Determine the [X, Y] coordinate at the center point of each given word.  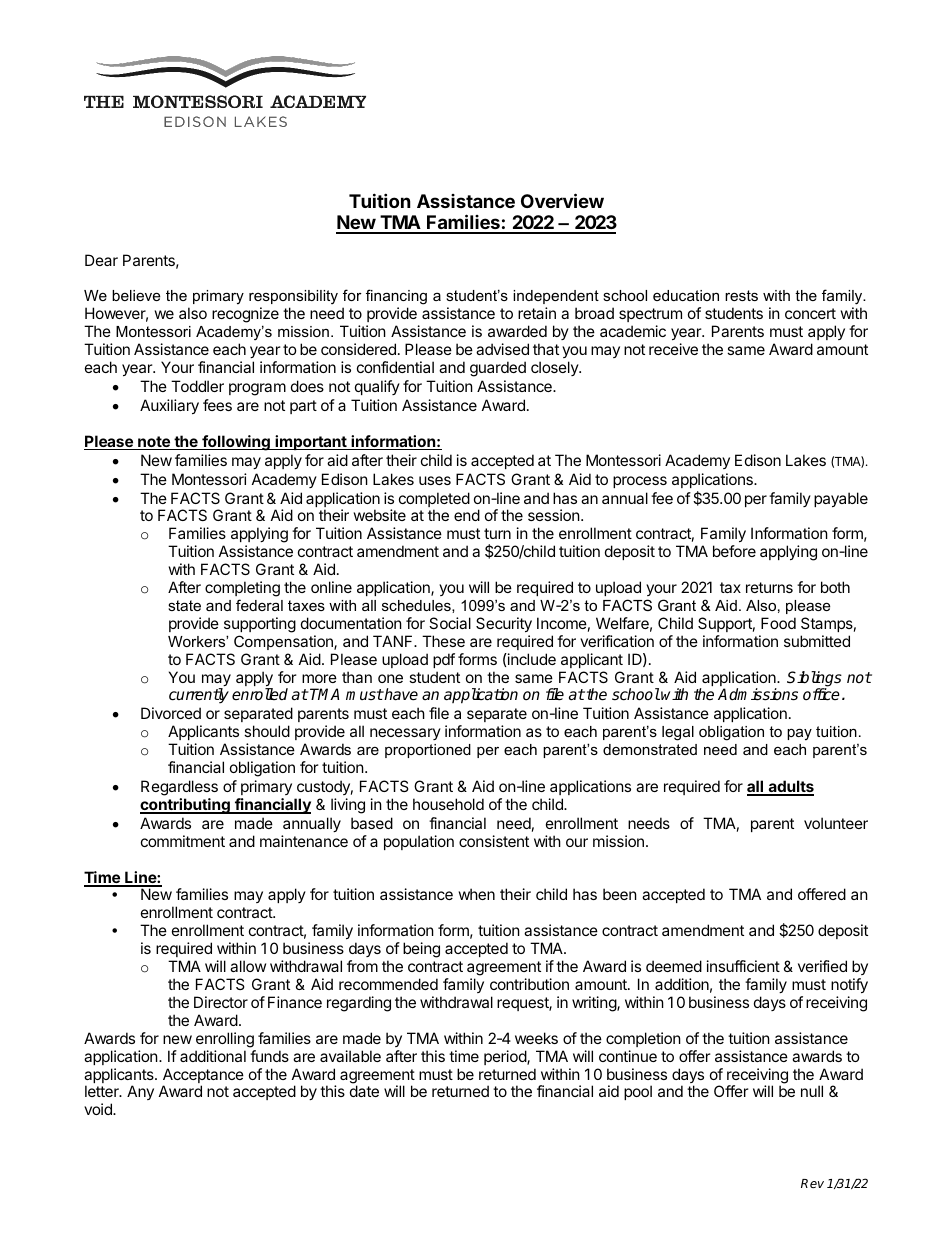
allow [248, 966]
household [448, 804]
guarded [498, 369]
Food [778, 623]
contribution [529, 984]
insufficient [743, 966]
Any [140, 1092]
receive [673, 349]
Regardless [179, 788]
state [184, 605]
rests [741, 295]
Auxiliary [169, 406]
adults [790, 787]
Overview [562, 200]
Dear [101, 260]
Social [450, 623]
